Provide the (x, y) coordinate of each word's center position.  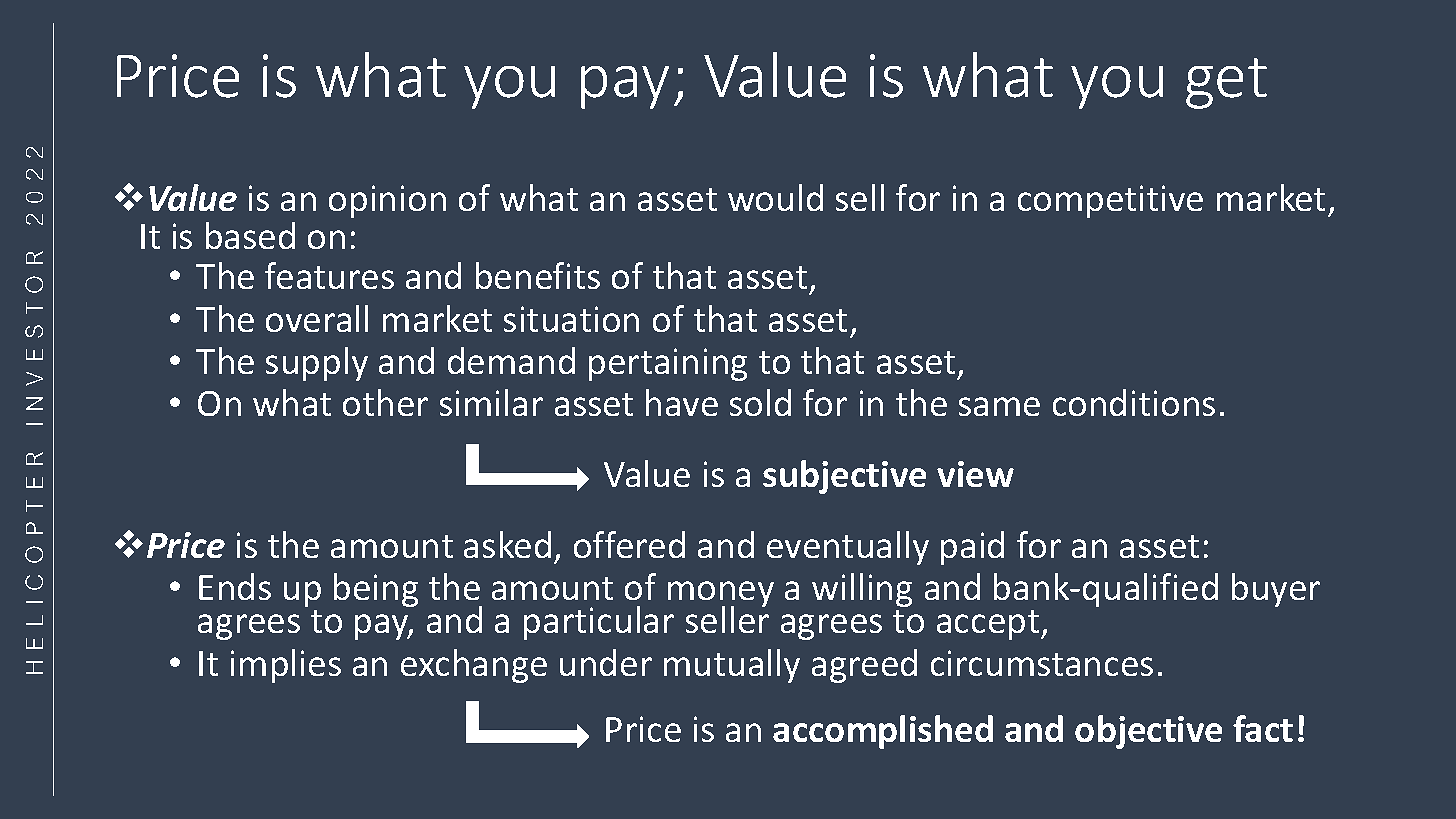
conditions (1134, 402)
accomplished (883, 732)
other (385, 402)
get (1226, 83)
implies (286, 666)
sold (760, 402)
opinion (387, 201)
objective (1148, 732)
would (775, 197)
